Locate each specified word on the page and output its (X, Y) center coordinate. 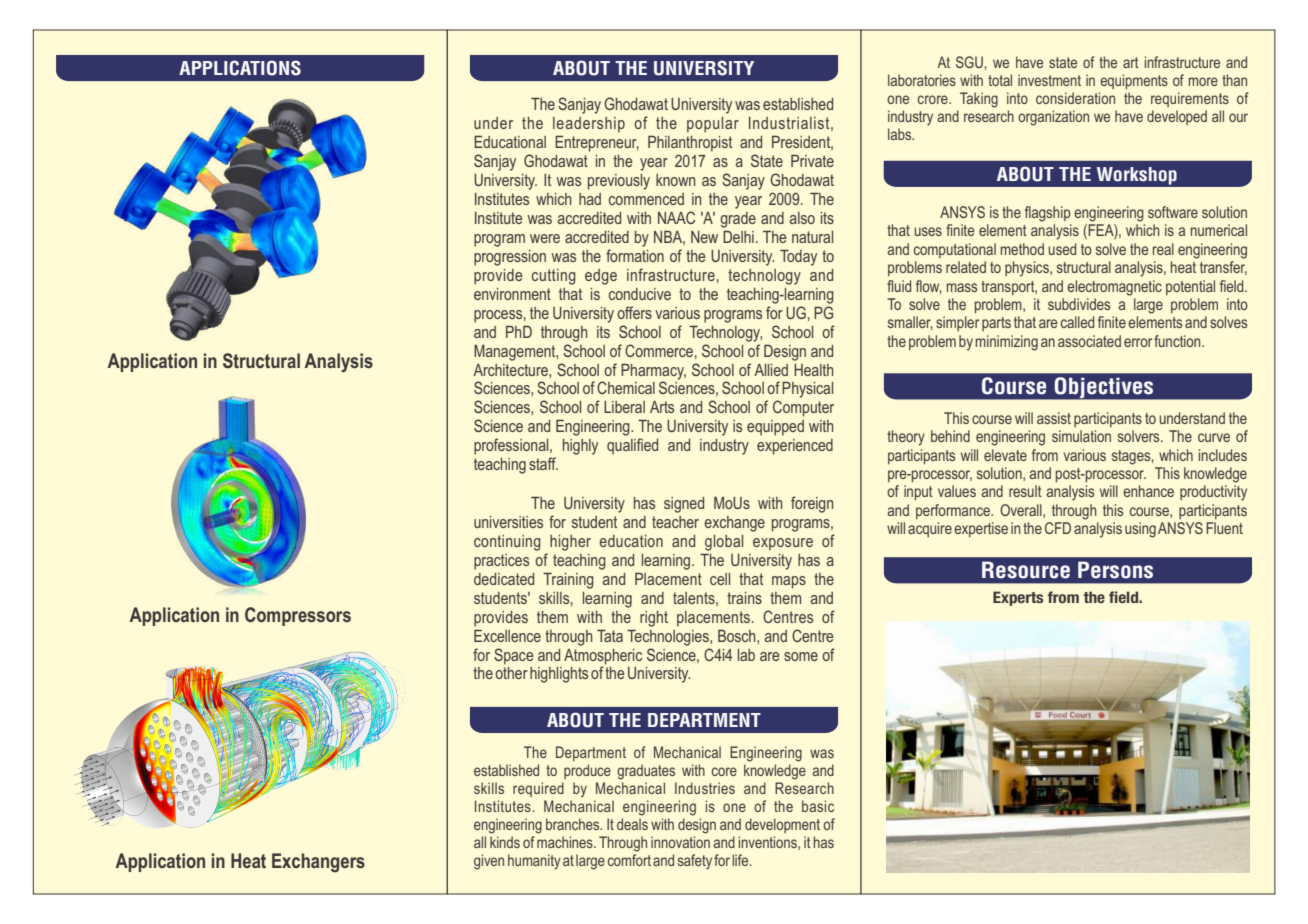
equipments (1134, 81)
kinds (505, 842)
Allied (771, 370)
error (1138, 342)
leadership (589, 125)
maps (789, 582)
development (782, 825)
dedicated (504, 579)
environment (512, 294)
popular (713, 125)
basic (818, 806)
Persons (1115, 570)
